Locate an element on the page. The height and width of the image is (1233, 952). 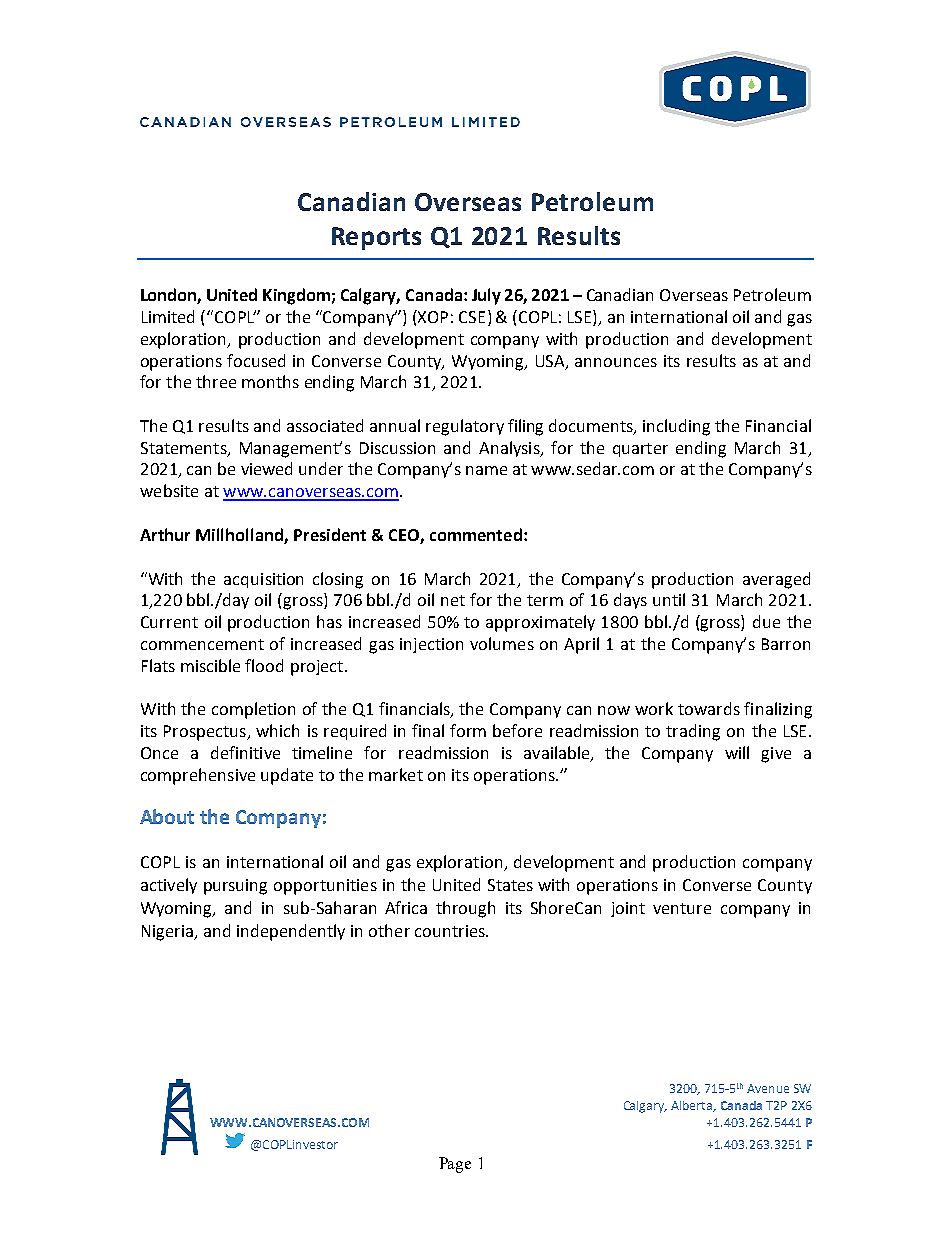
towards is located at coordinates (709, 708).
